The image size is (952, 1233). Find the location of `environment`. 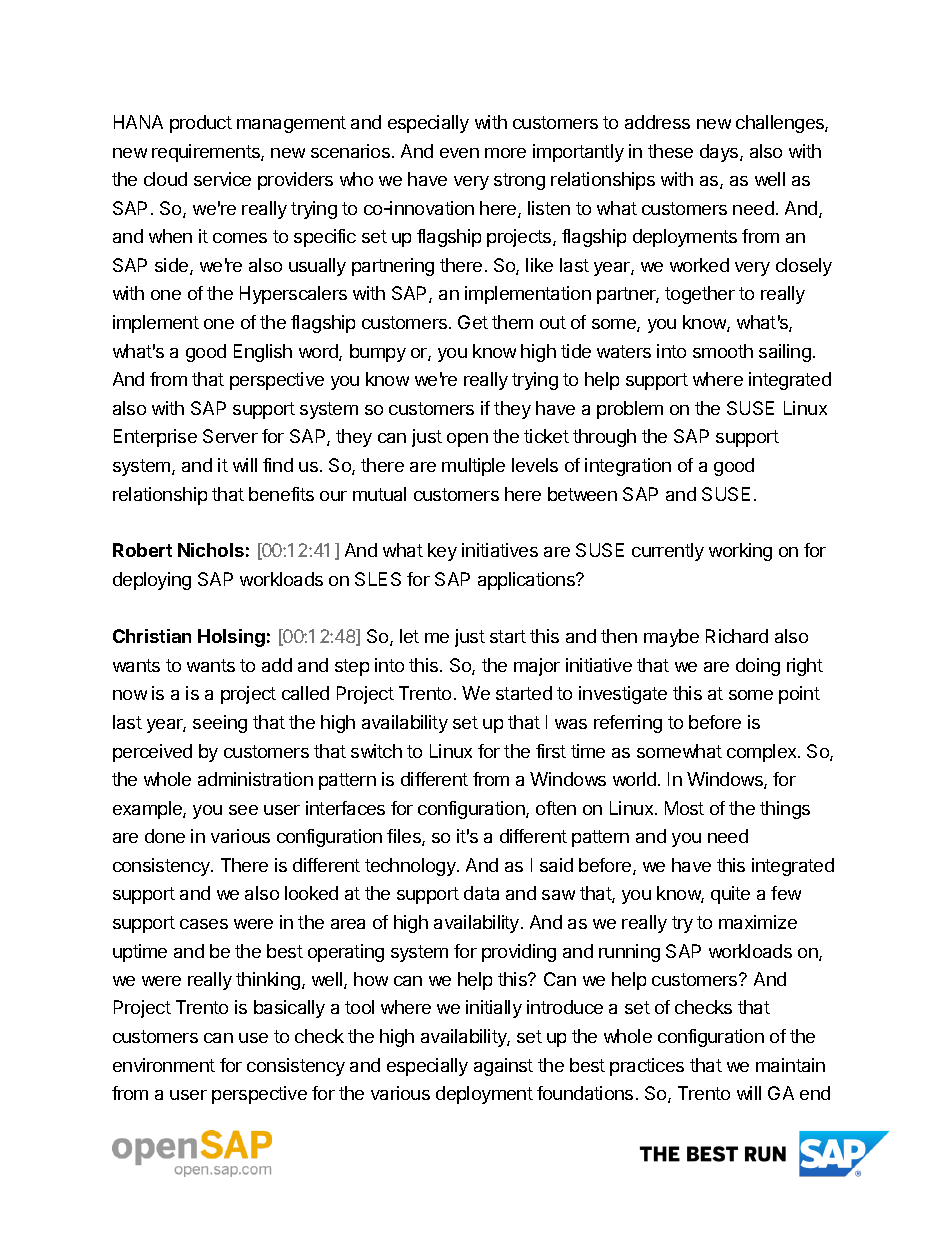

environment is located at coordinates (164, 1065).
